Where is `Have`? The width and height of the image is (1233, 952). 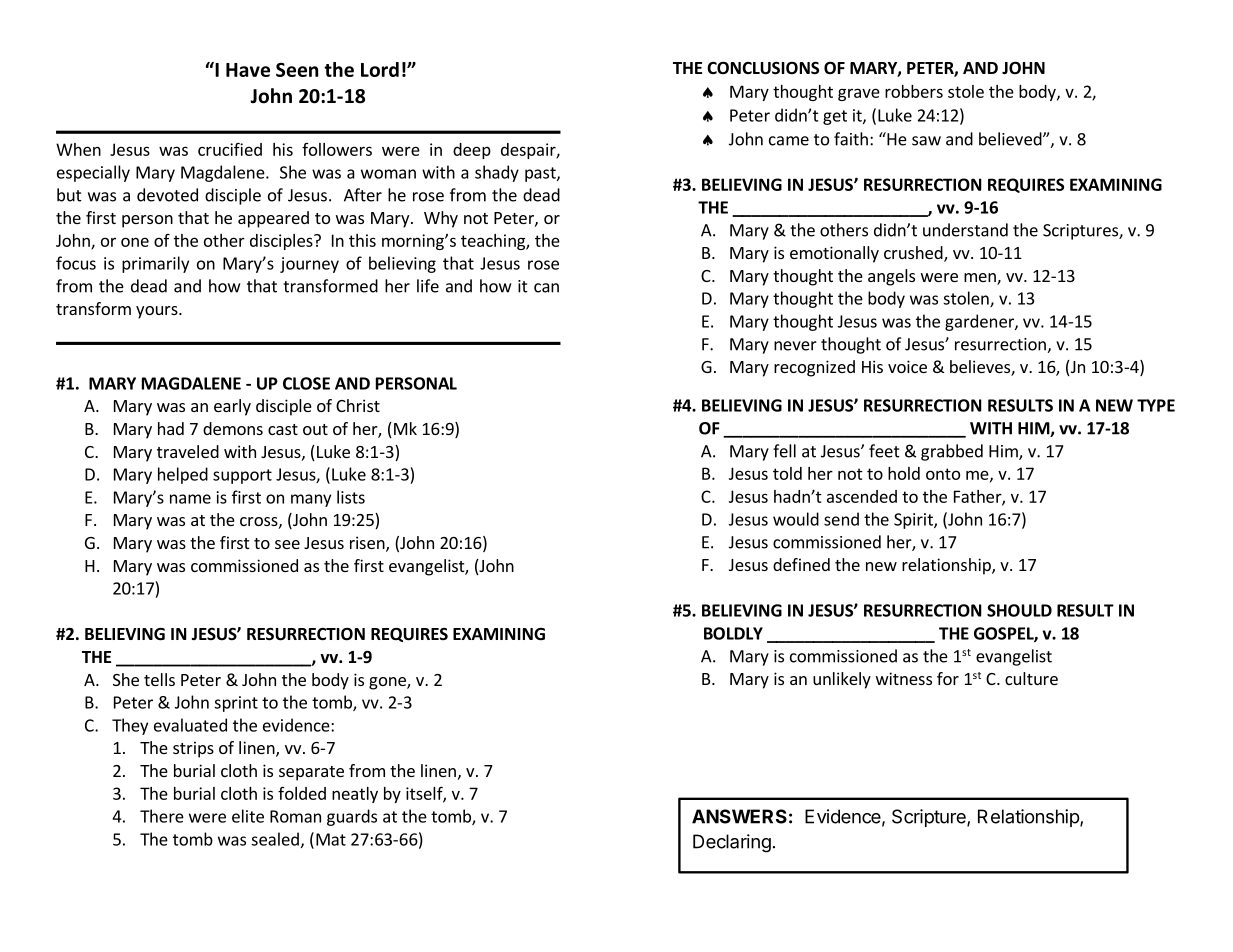 Have is located at coordinates (248, 70).
